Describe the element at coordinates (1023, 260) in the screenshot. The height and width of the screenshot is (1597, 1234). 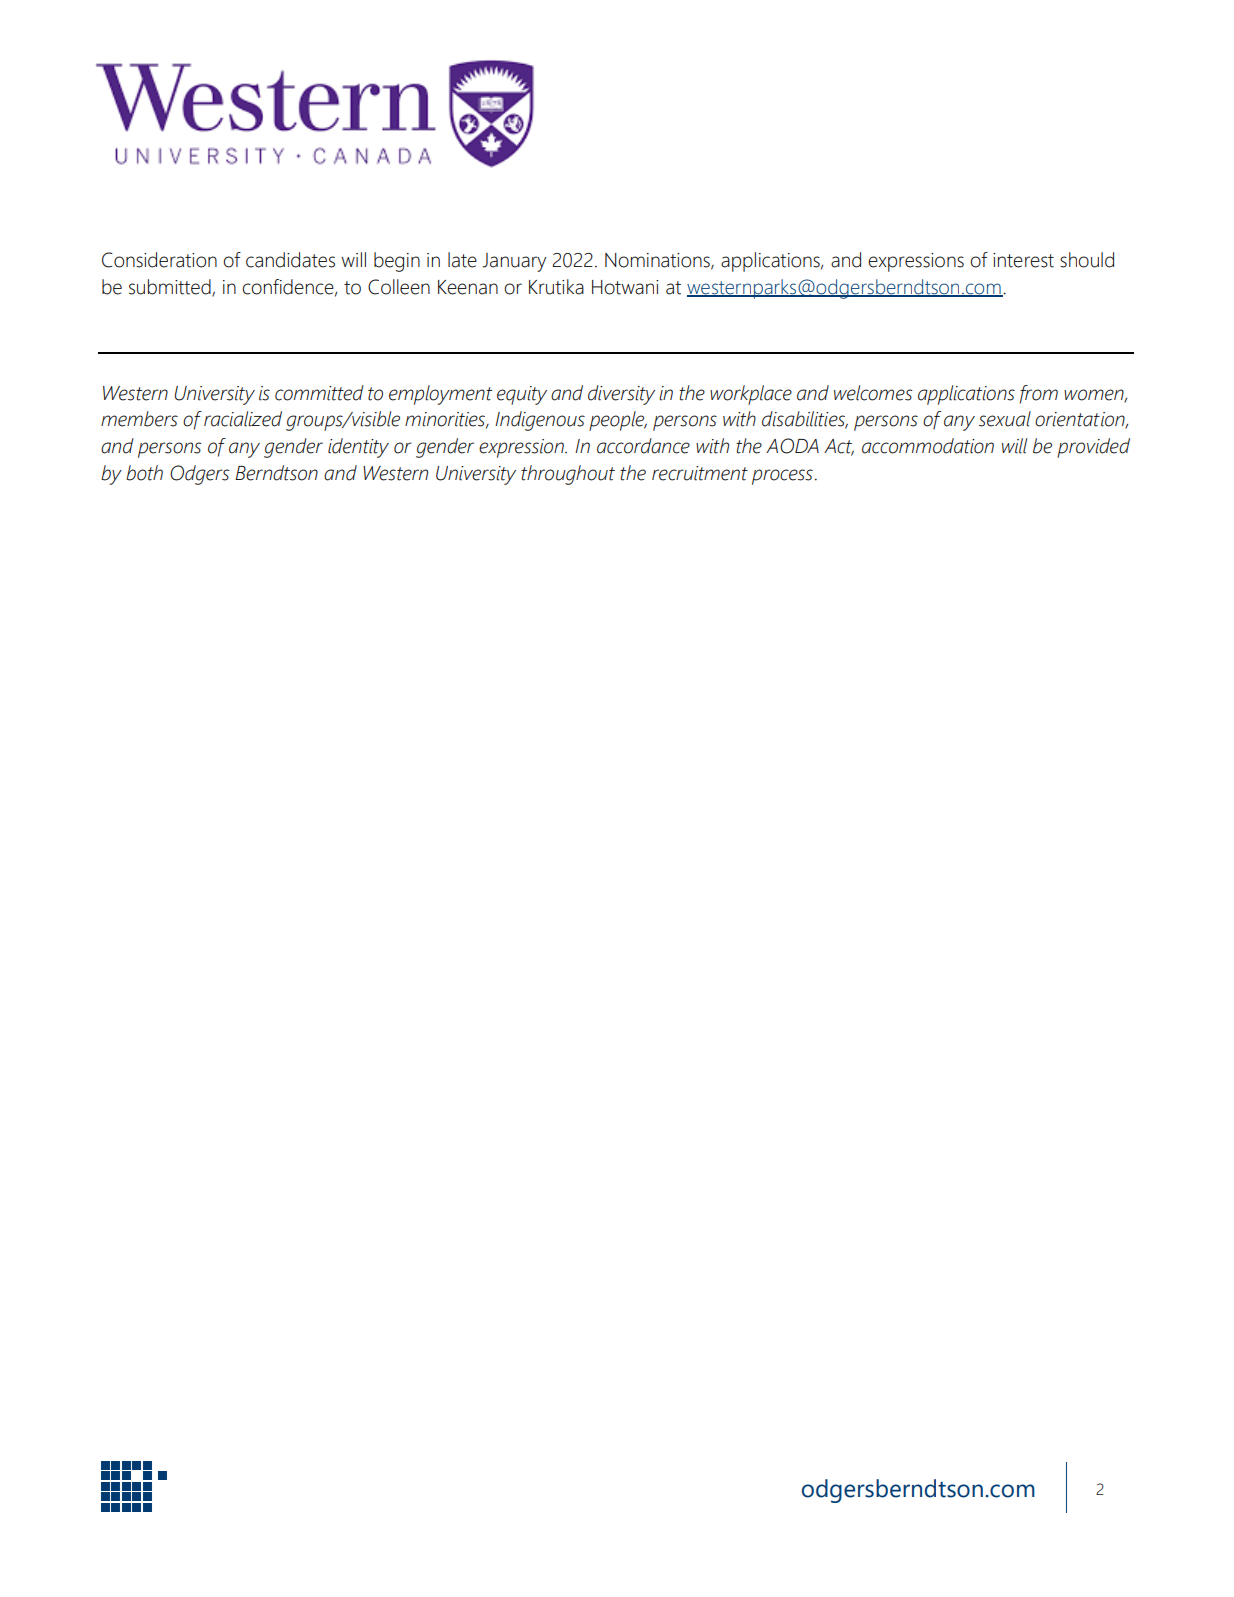
I see `interest` at that location.
